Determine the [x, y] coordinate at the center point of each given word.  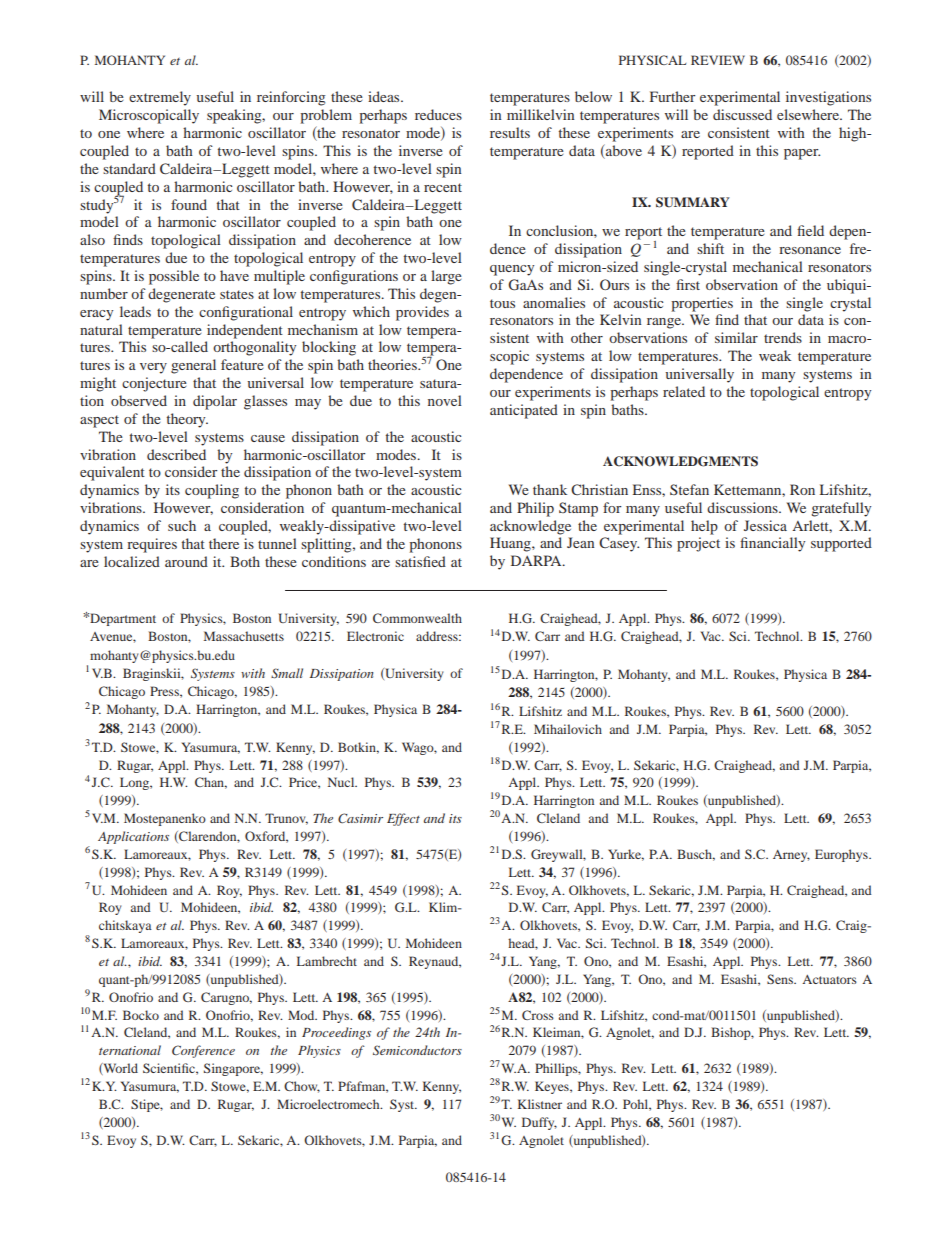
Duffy [539, 1123]
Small [287, 673]
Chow [302, 1087]
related [684, 391]
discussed [742, 114]
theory [187, 420]
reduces [438, 114]
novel [445, 400]
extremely [160, 98]
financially [772, 544]
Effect [403, 819]
